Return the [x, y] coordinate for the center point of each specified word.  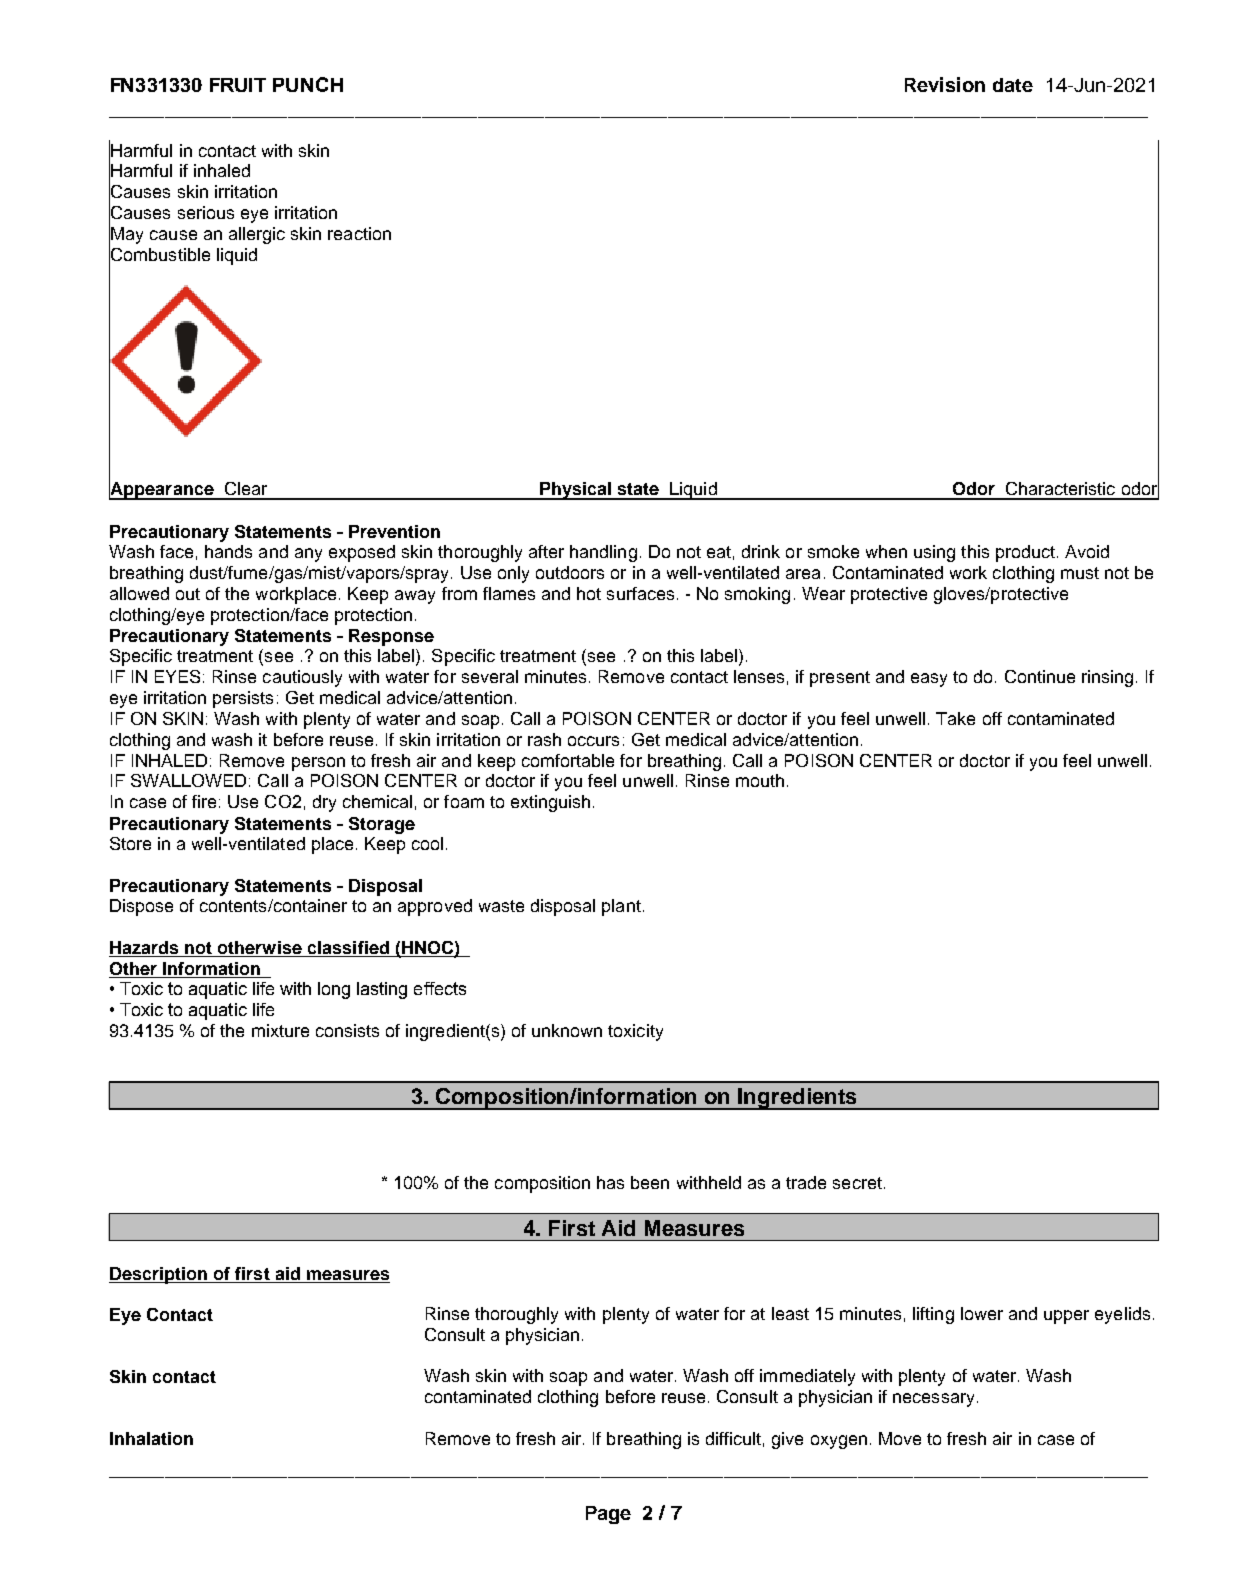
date [1013, 85]
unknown [567, 1030]
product [1025, 553]
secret [857, 1183]
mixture [280, 1030]
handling [603, 553]
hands [228, 551]
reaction [359, 233]
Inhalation [151, 1438]
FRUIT [238, 85]
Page [608, 1515]
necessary [933, 1400]
